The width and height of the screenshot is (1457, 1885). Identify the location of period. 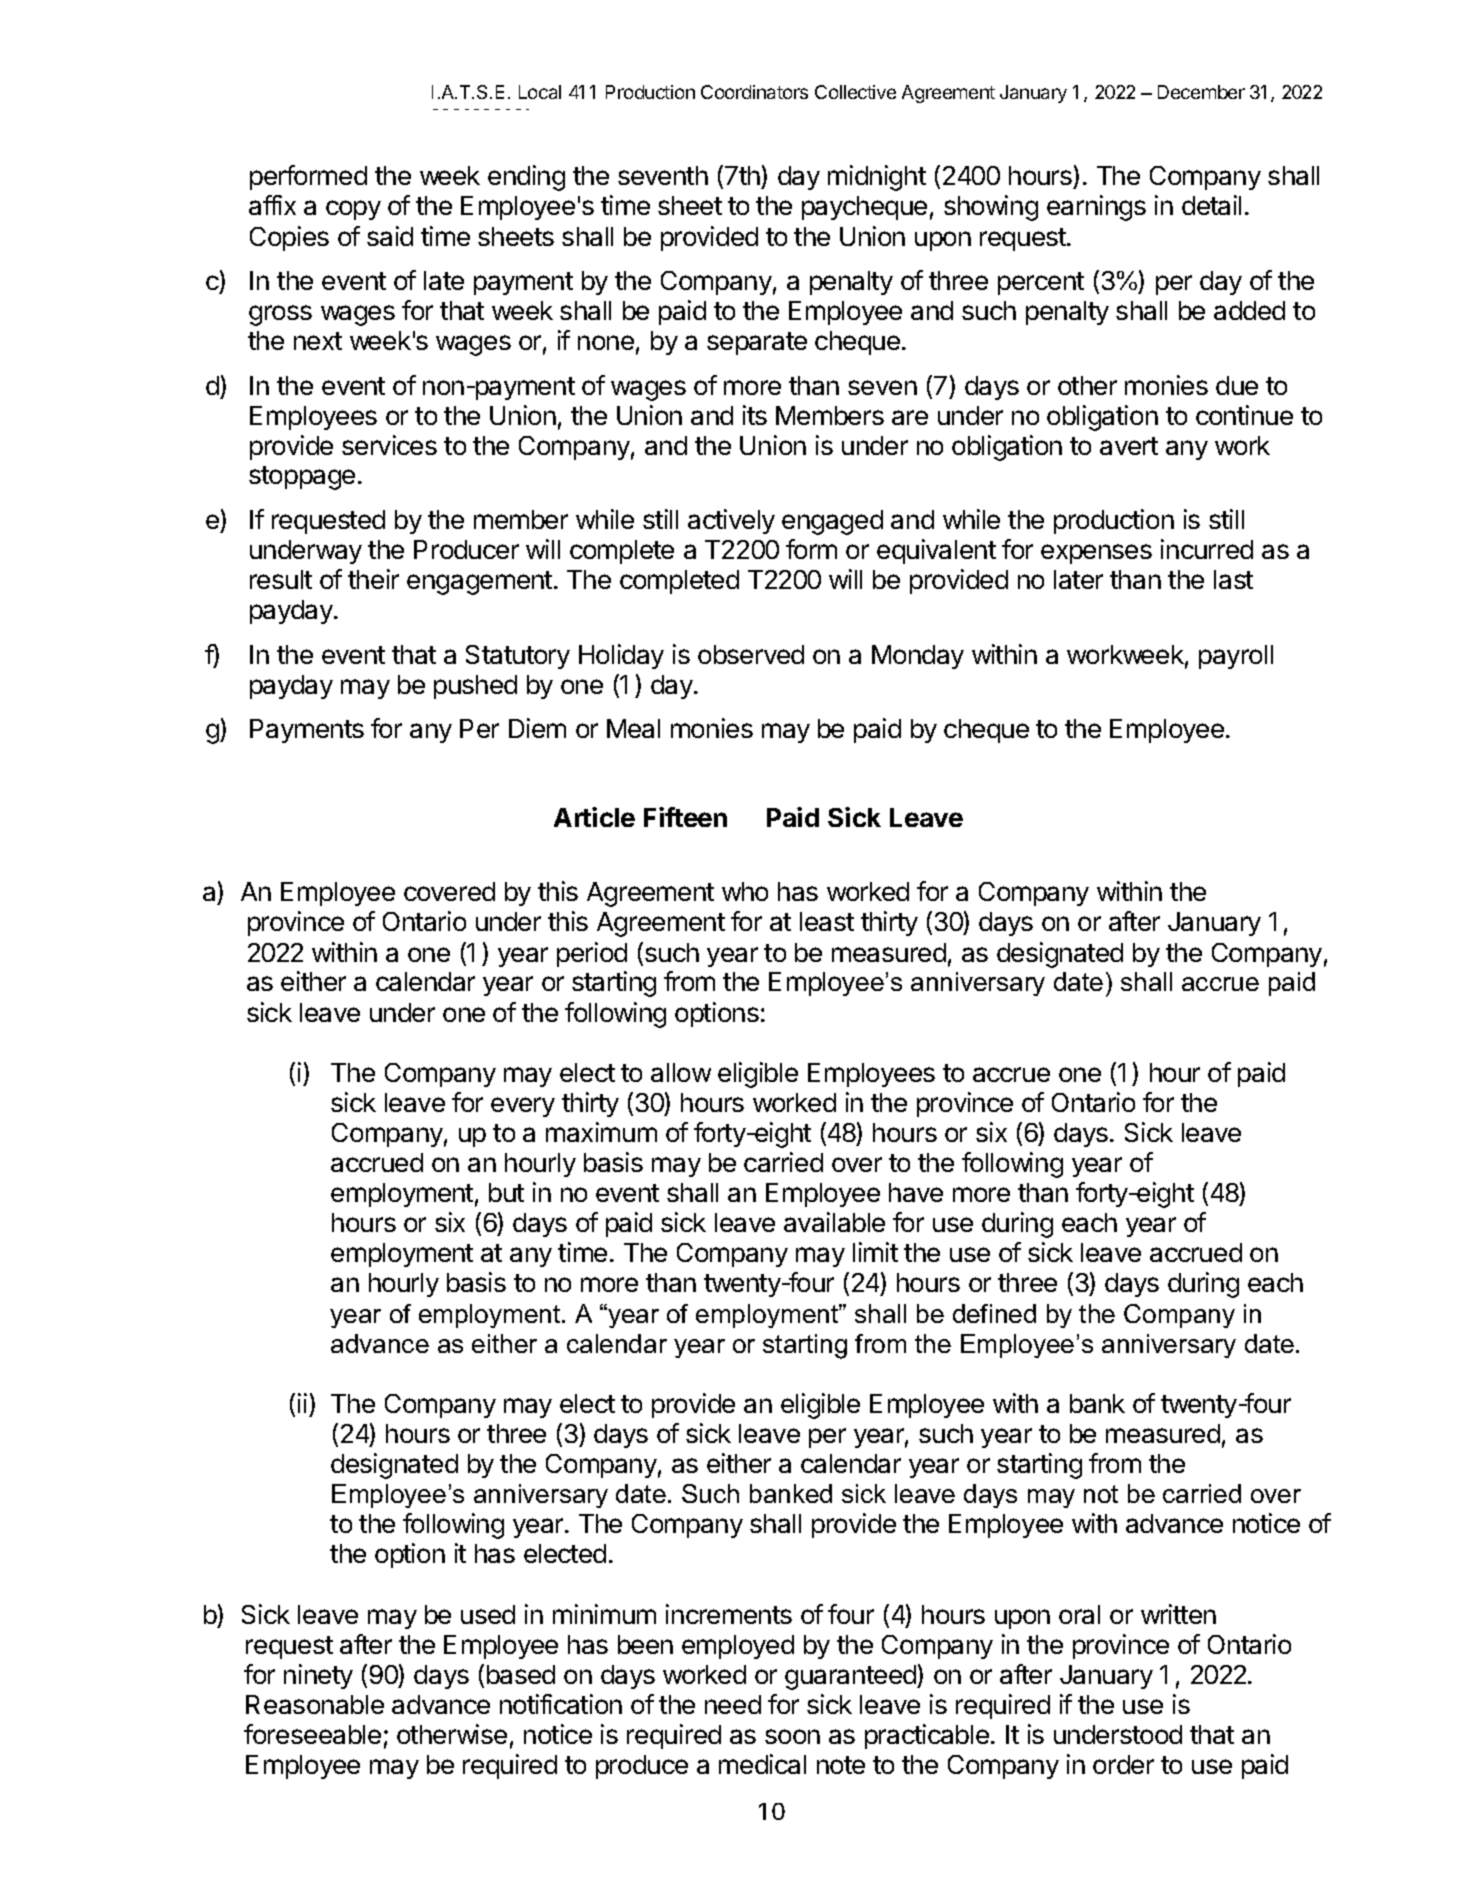
(592, 954).
